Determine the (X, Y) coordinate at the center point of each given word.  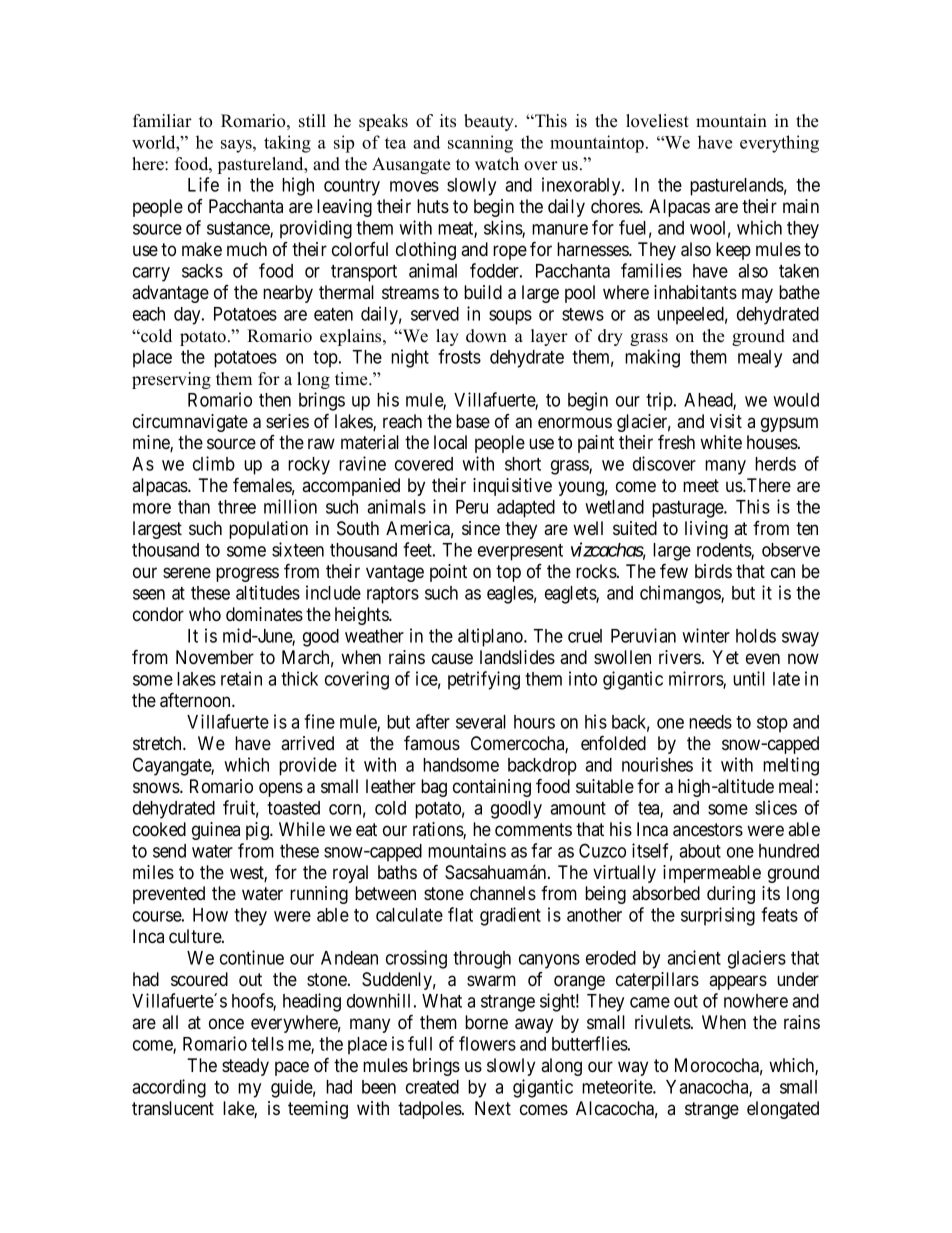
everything (779, 144)
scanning (480, 144)
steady (245, 1067)
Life (203, 184)
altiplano (491, 637)
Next (493, 1108)
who (205, 614)
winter (706, 635)
